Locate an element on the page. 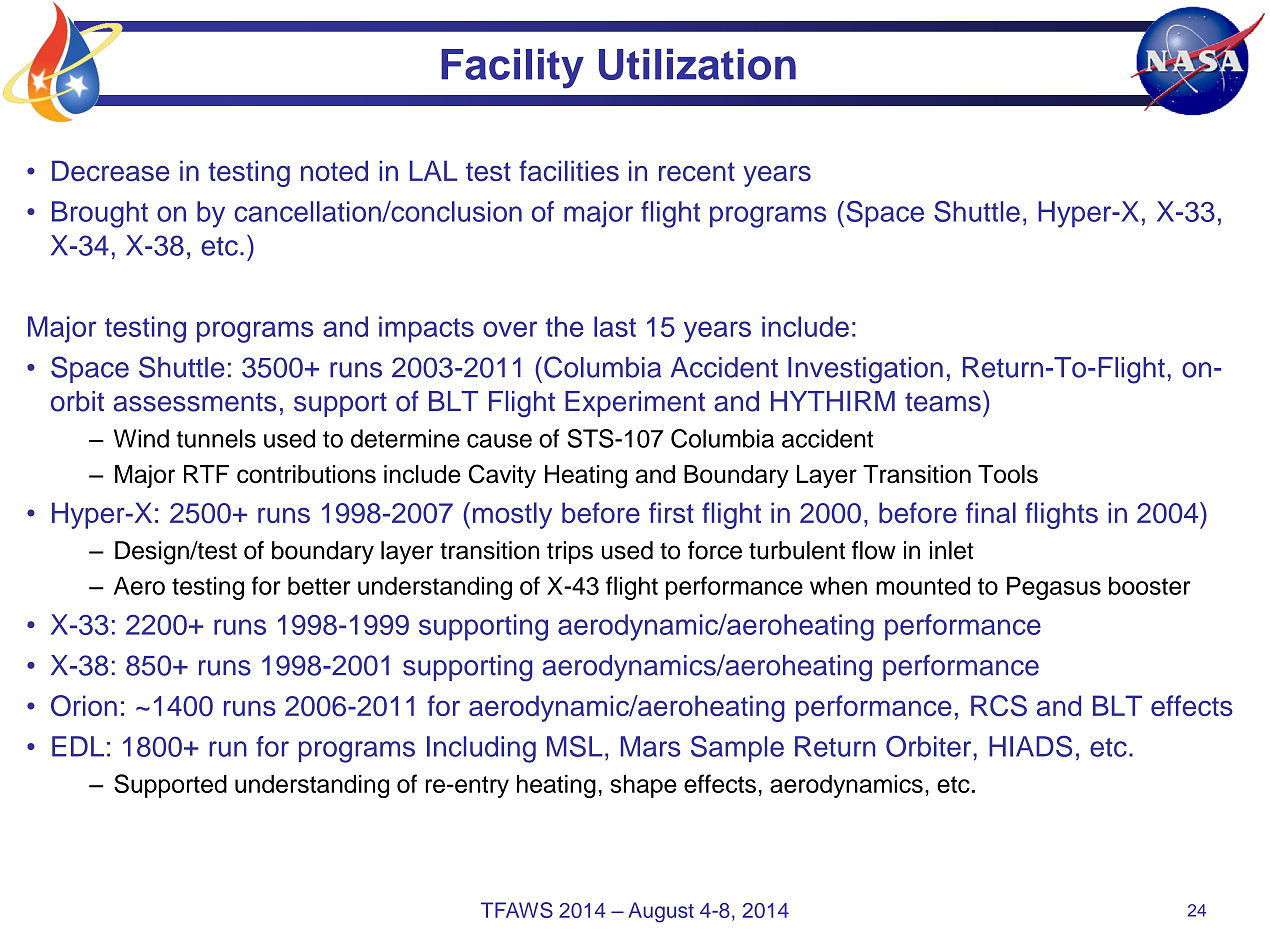 The height and width of the image is (952, 1270). EDL is located at coordinates (78, 746).
